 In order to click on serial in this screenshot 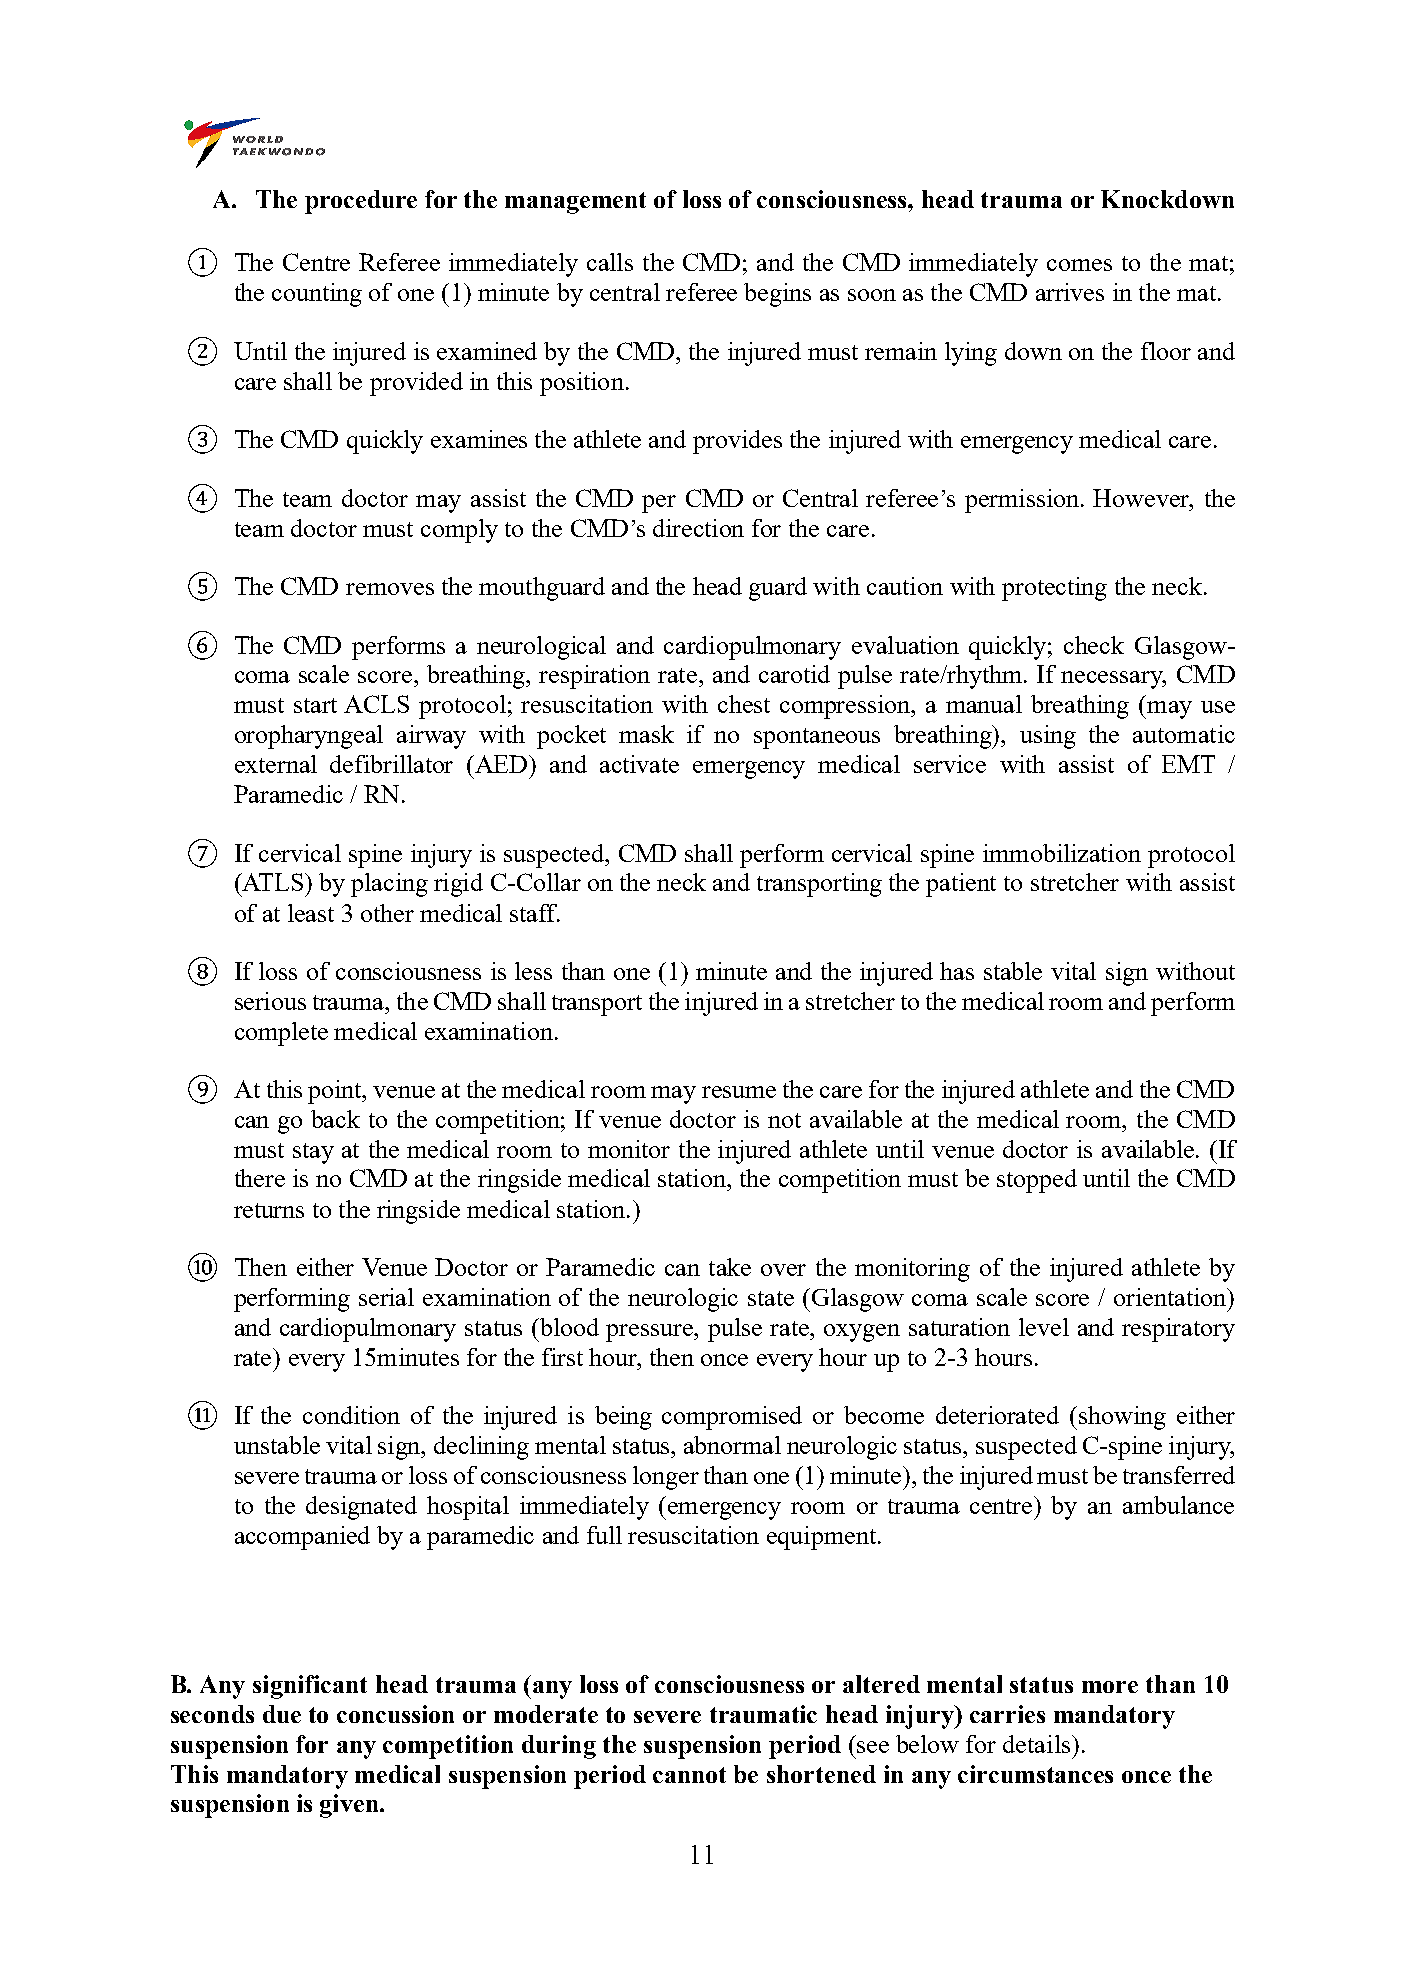, I will do `click(386, 1297)`.
